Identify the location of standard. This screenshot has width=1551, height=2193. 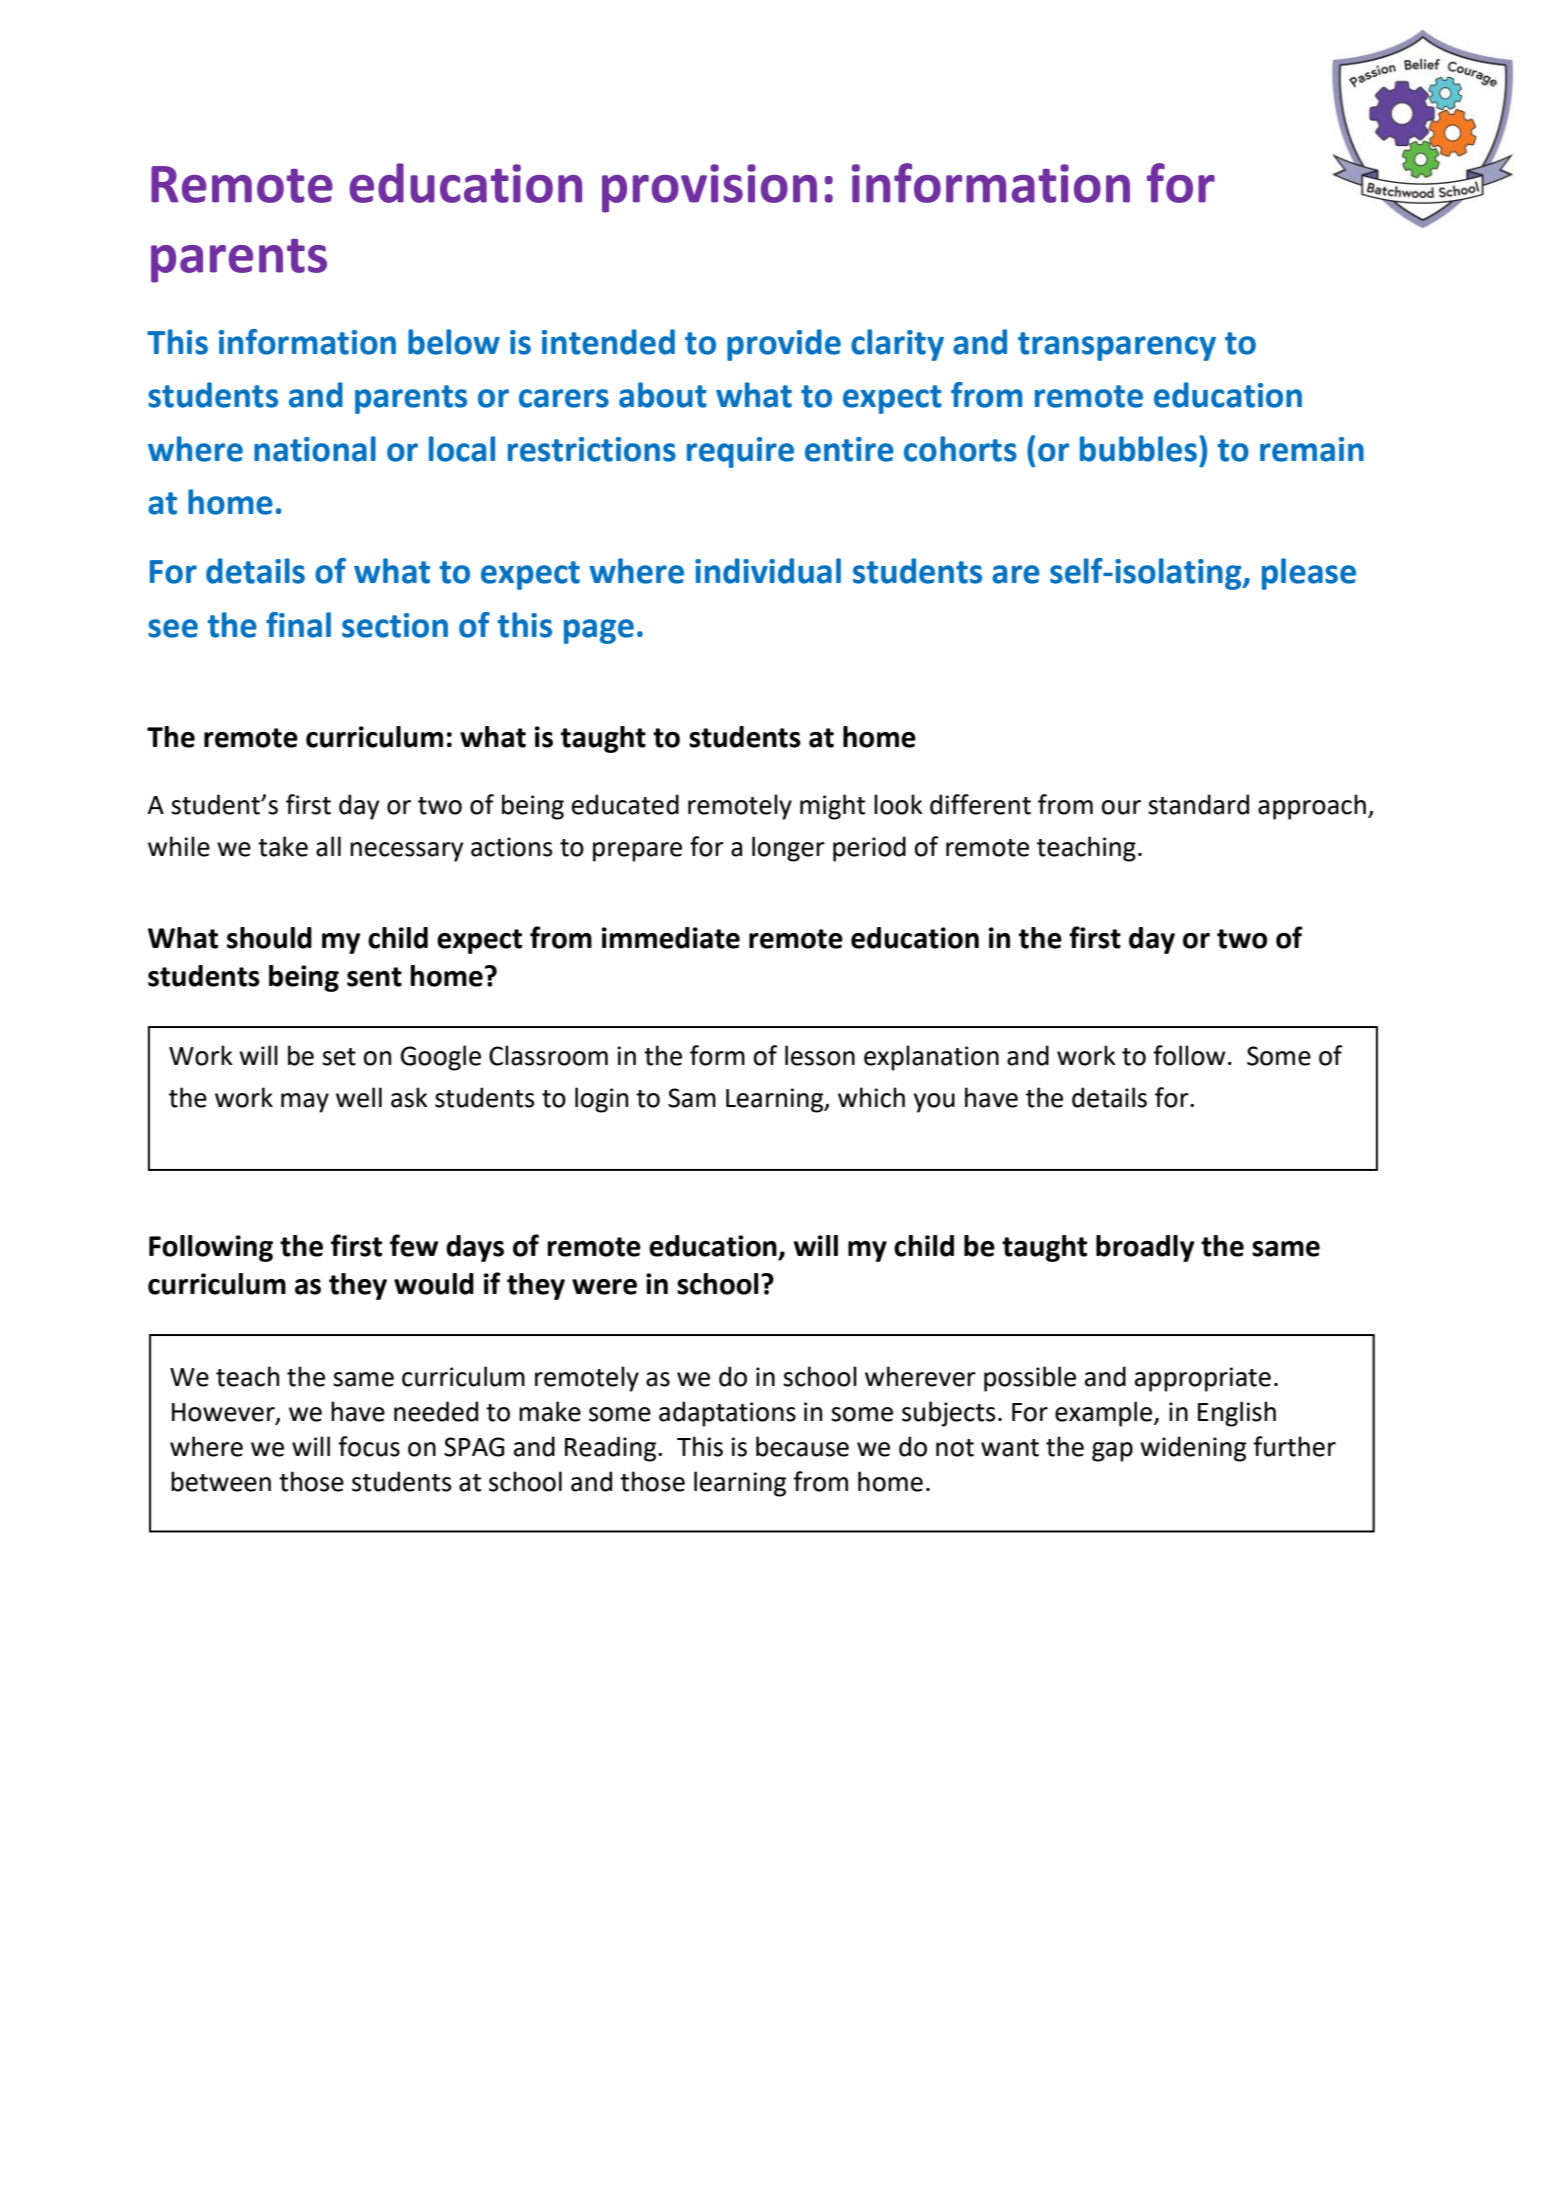
(1198, 804).
